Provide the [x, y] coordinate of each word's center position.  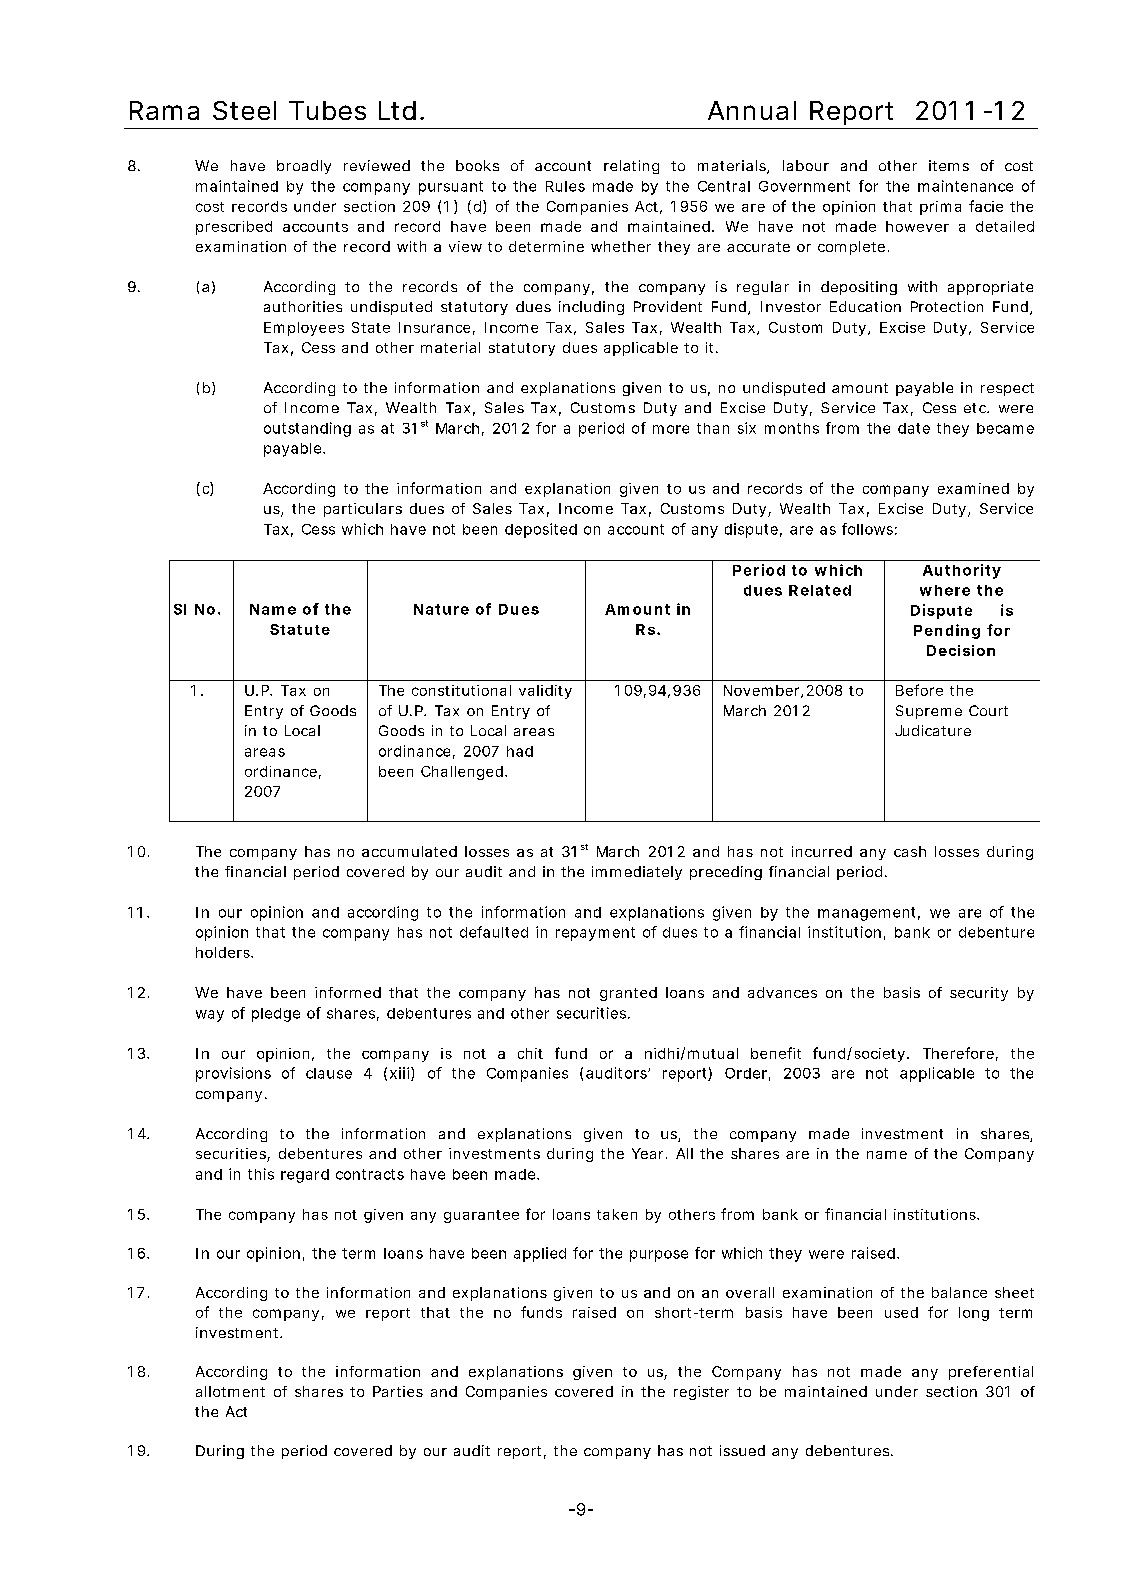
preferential [991, 1373]
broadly [304, 167]
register [701, 1393]
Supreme [929, 712]
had [520, 751]
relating [631, 167]
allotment [230, 1391]
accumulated [409, 851]
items [949, 165]
